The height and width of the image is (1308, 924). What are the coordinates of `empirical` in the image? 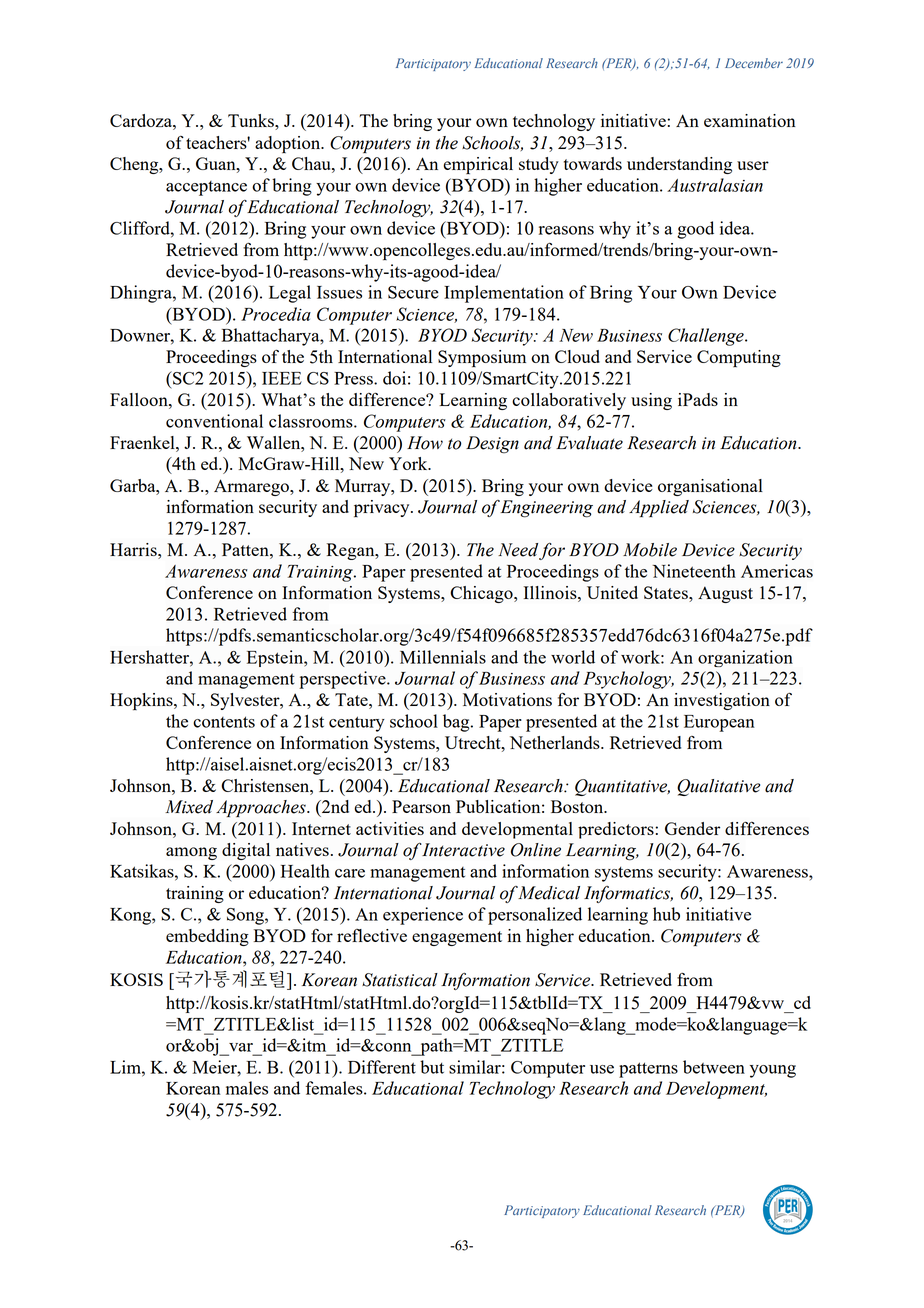 It's located at (478, 165).
